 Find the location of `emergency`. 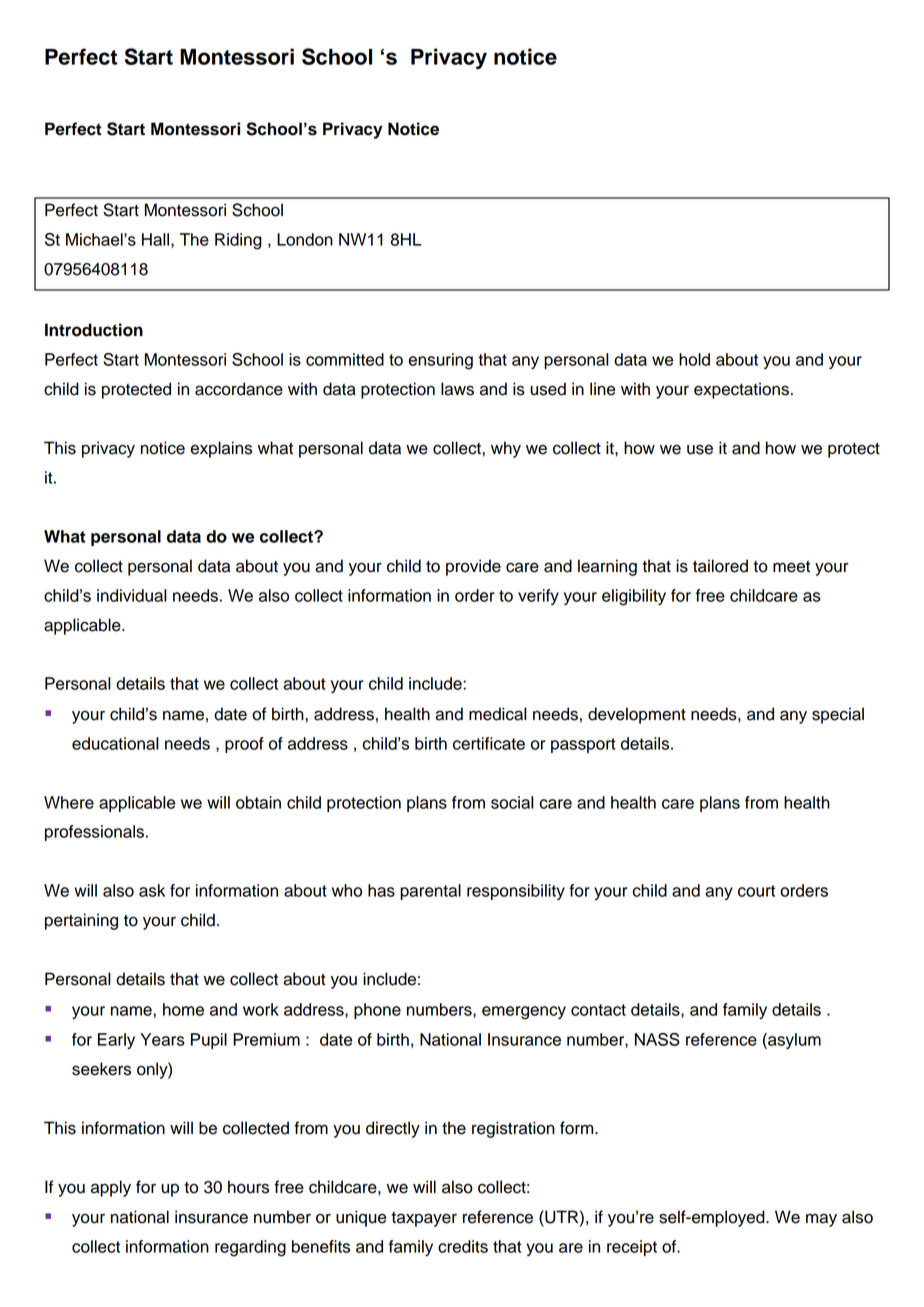

emergency is located at coordinates (524, 1013).
